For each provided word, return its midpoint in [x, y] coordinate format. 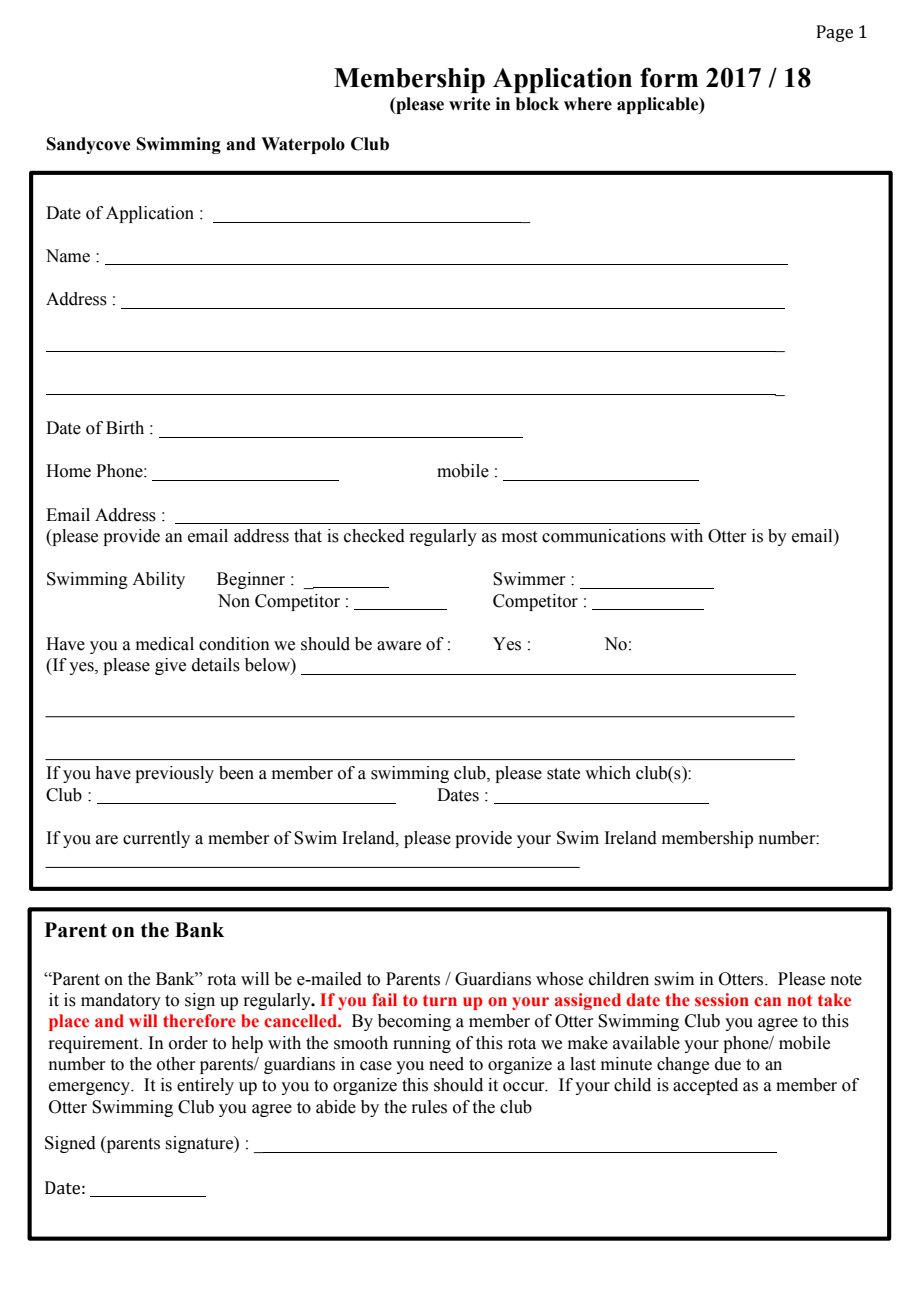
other [176, 1064]
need [446, 1064]
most [519, 537]
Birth [125, 428]
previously [174, 774]
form [669, 77]
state [563, 774]
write [470, 104]
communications [604, 536]
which [608, 773]
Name [68, 256]
